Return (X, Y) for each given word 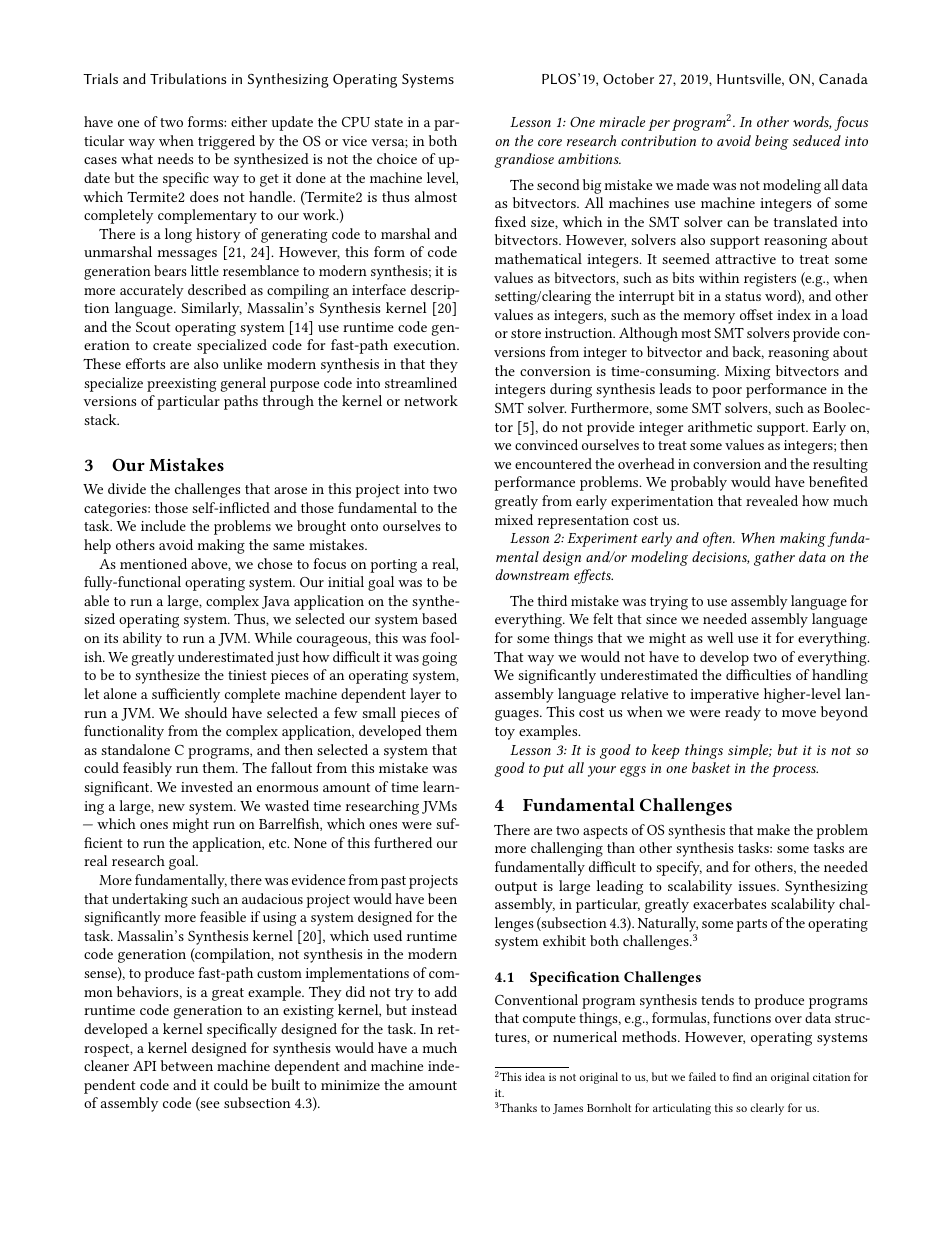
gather (774, 558)
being (772, 142)
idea (535, 1076)
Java (276, 602)
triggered (226, 142)
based (439, 618)
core (550, 142)
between (187, 1065)
